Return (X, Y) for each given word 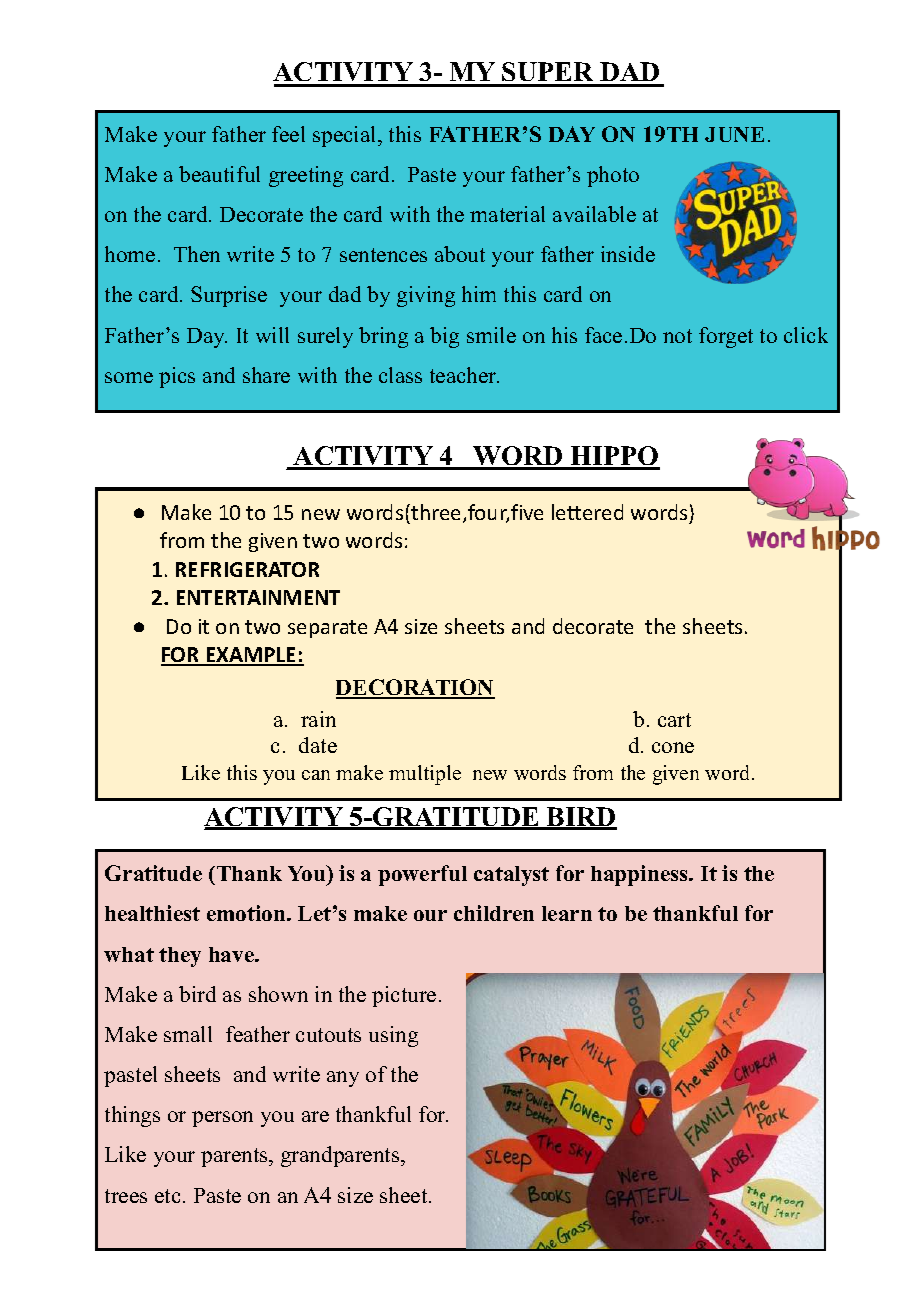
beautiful (219, 174)
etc (167, 1196)
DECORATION (415, 688)
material (507, 214)
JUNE (734, 134)
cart (674, 720)
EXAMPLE (251, 656)
